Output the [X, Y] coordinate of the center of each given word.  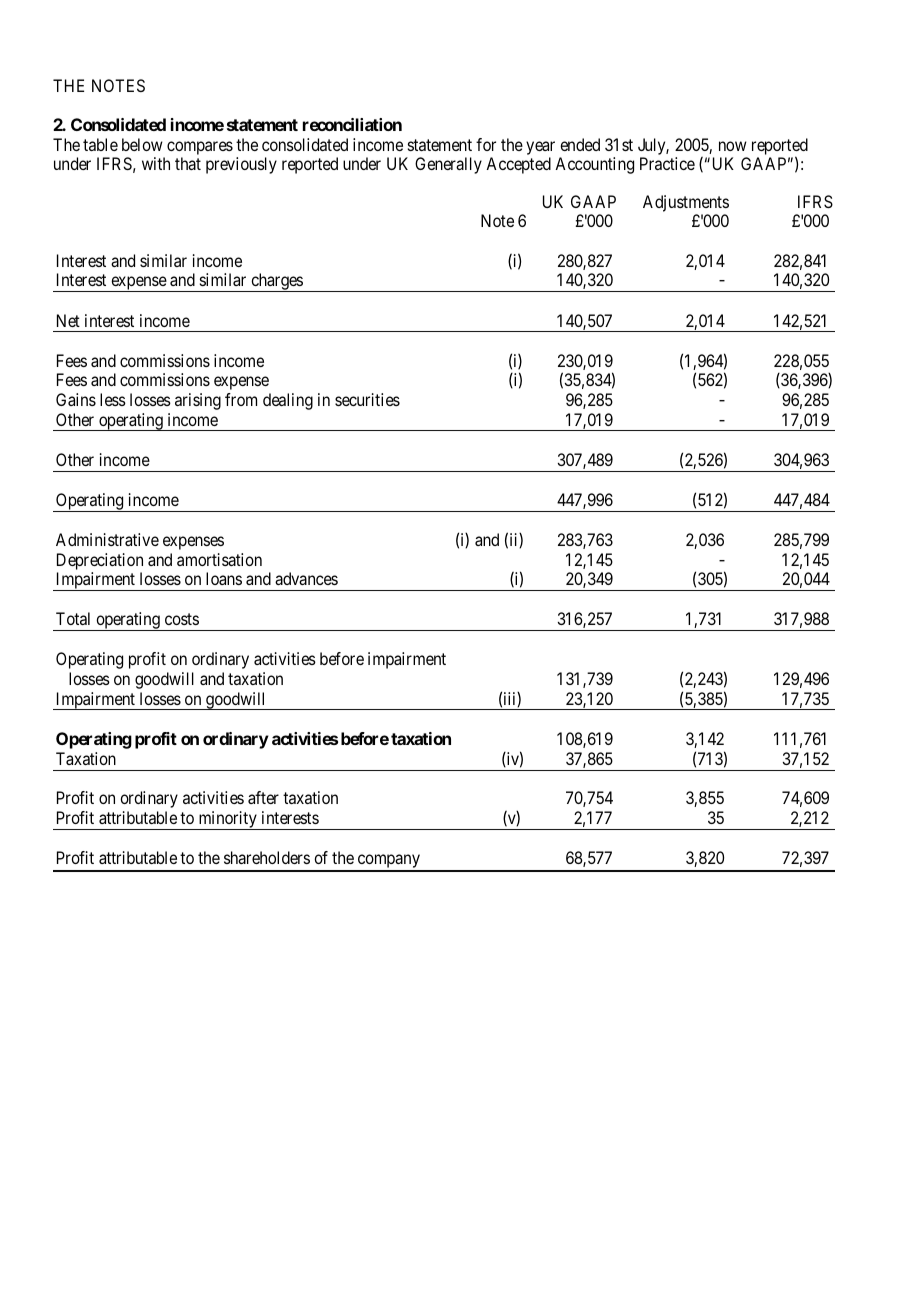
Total [73, 618]
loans [224, 578]
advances [306, 578]
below [142, 144]
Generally [448, 165]
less [113, 399]
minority [227, 820]
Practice [667, 163]
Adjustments [686, 203]
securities [367, 399]
